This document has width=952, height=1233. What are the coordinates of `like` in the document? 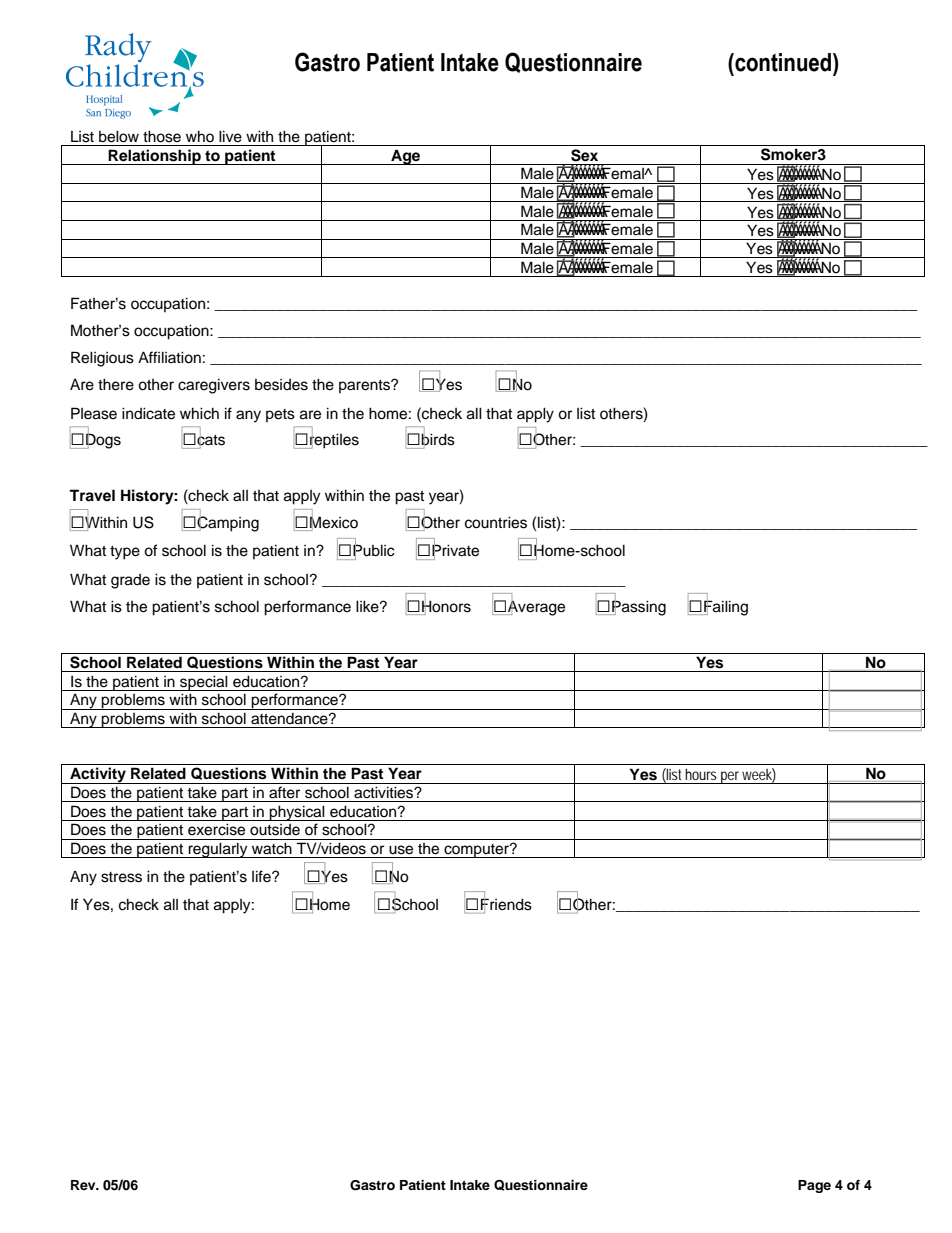 It's located at (368, 606).
